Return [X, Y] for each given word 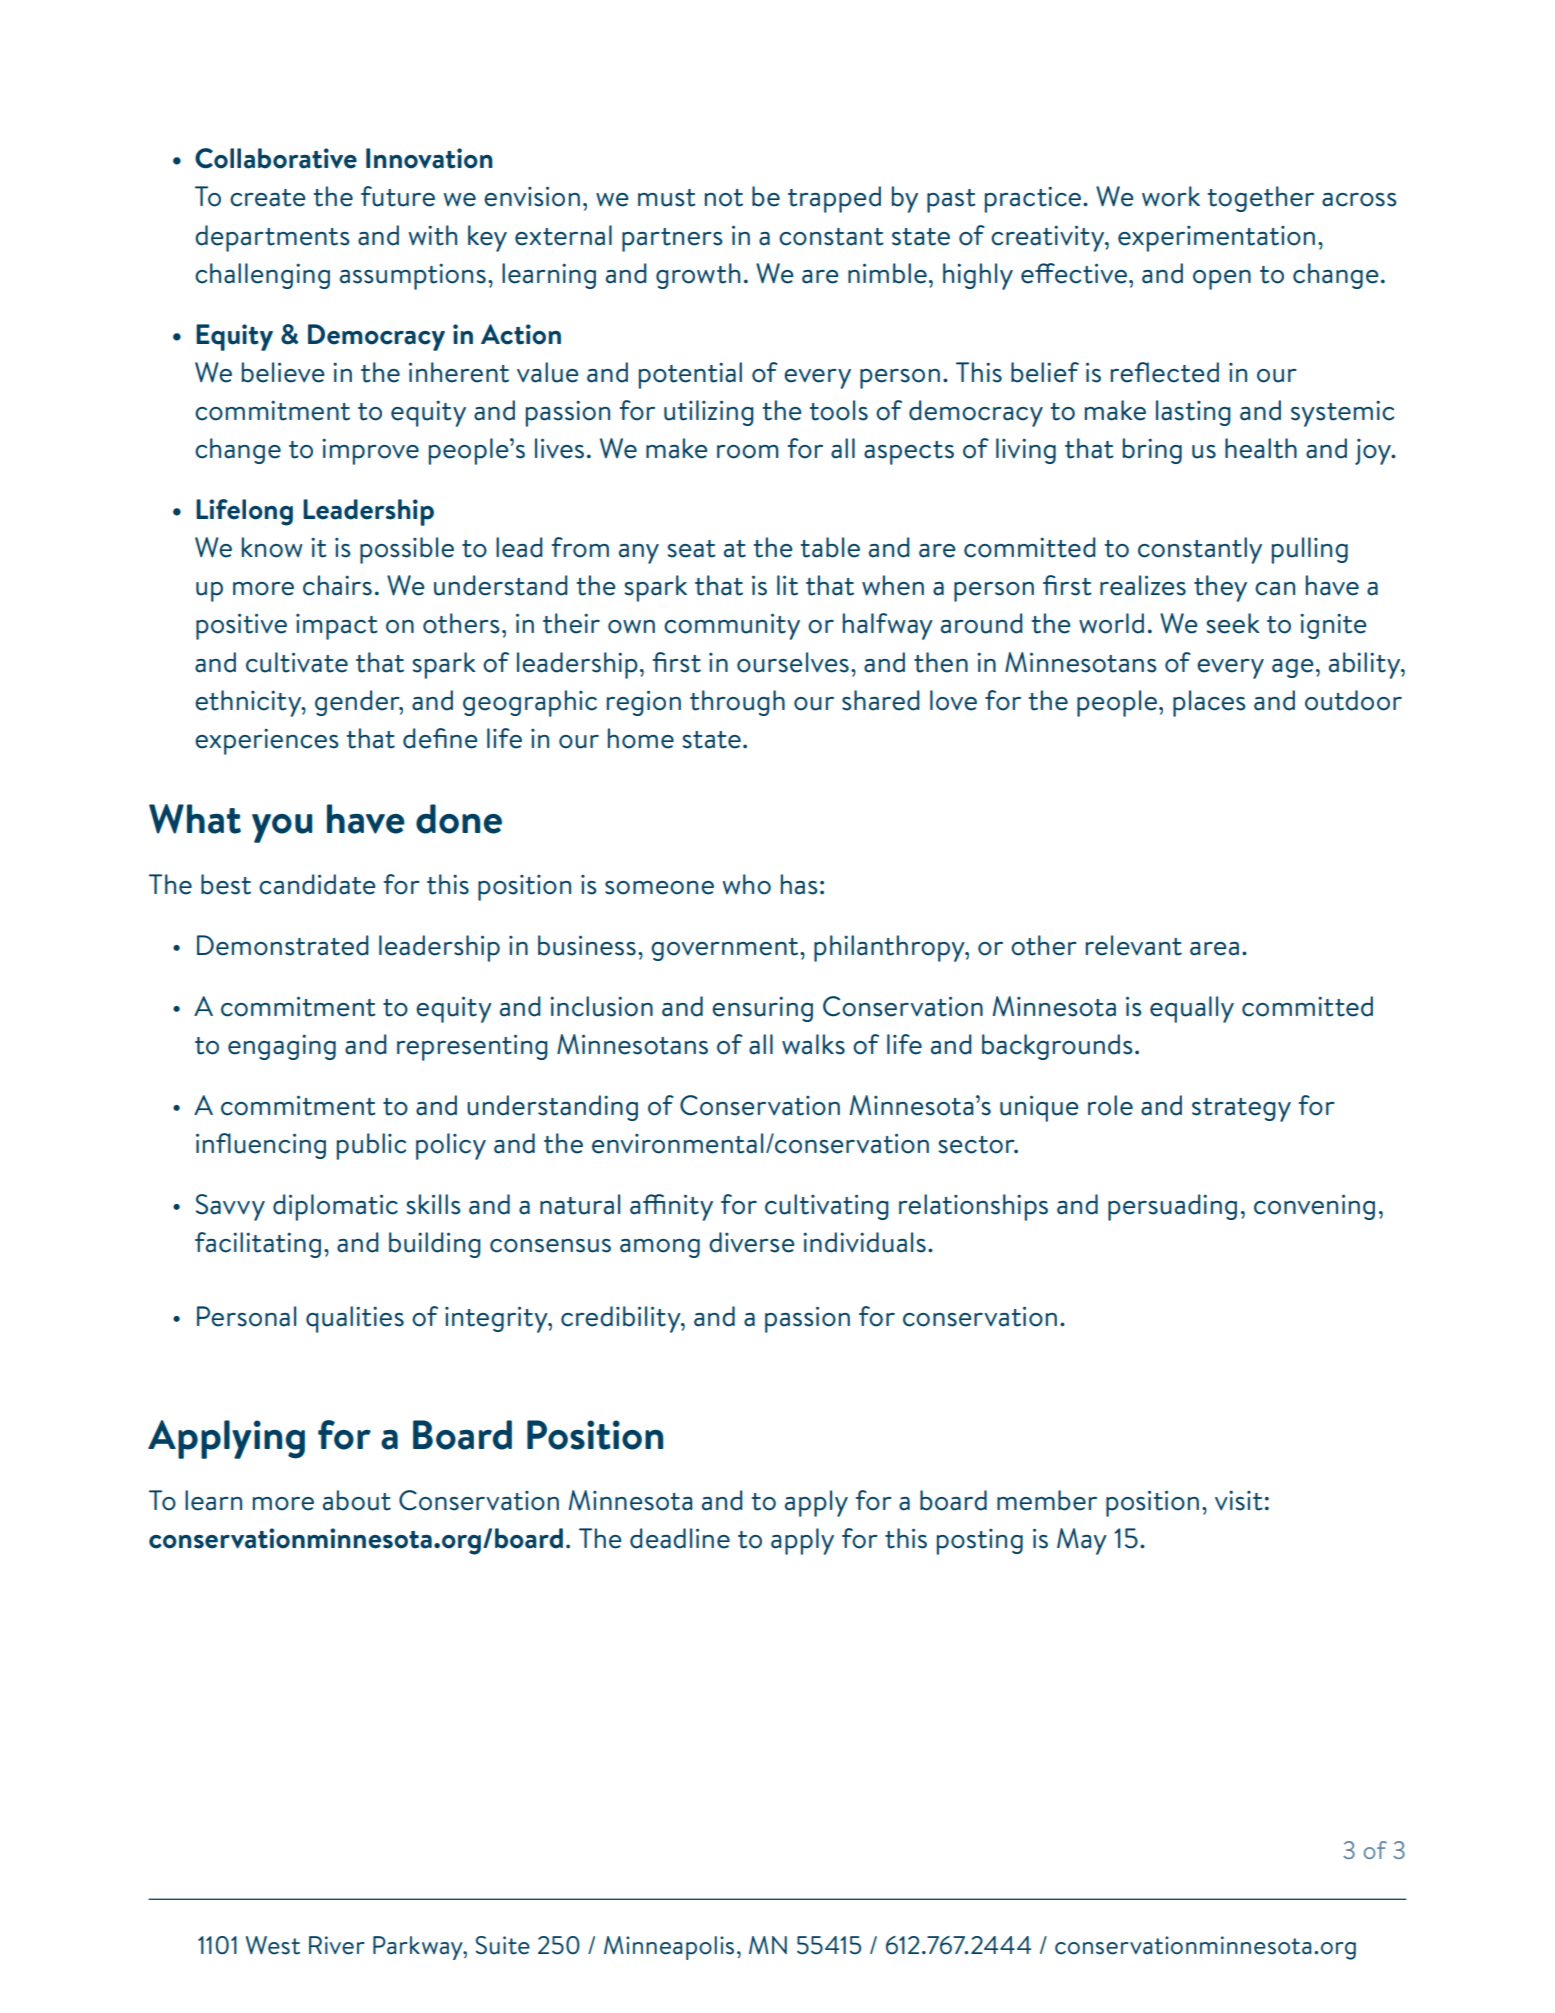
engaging [282, 1047]
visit [1239, 1500]
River [337, 1945]
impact [337, 627]
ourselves [793, 662]
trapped [834, 199]
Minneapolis [669, 1948]
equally [1192, 1009]
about [357, 1500]
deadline [680, 1538]
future [398, 196]
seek [1233, 623]
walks [813, 1044]
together [1261, 199]
